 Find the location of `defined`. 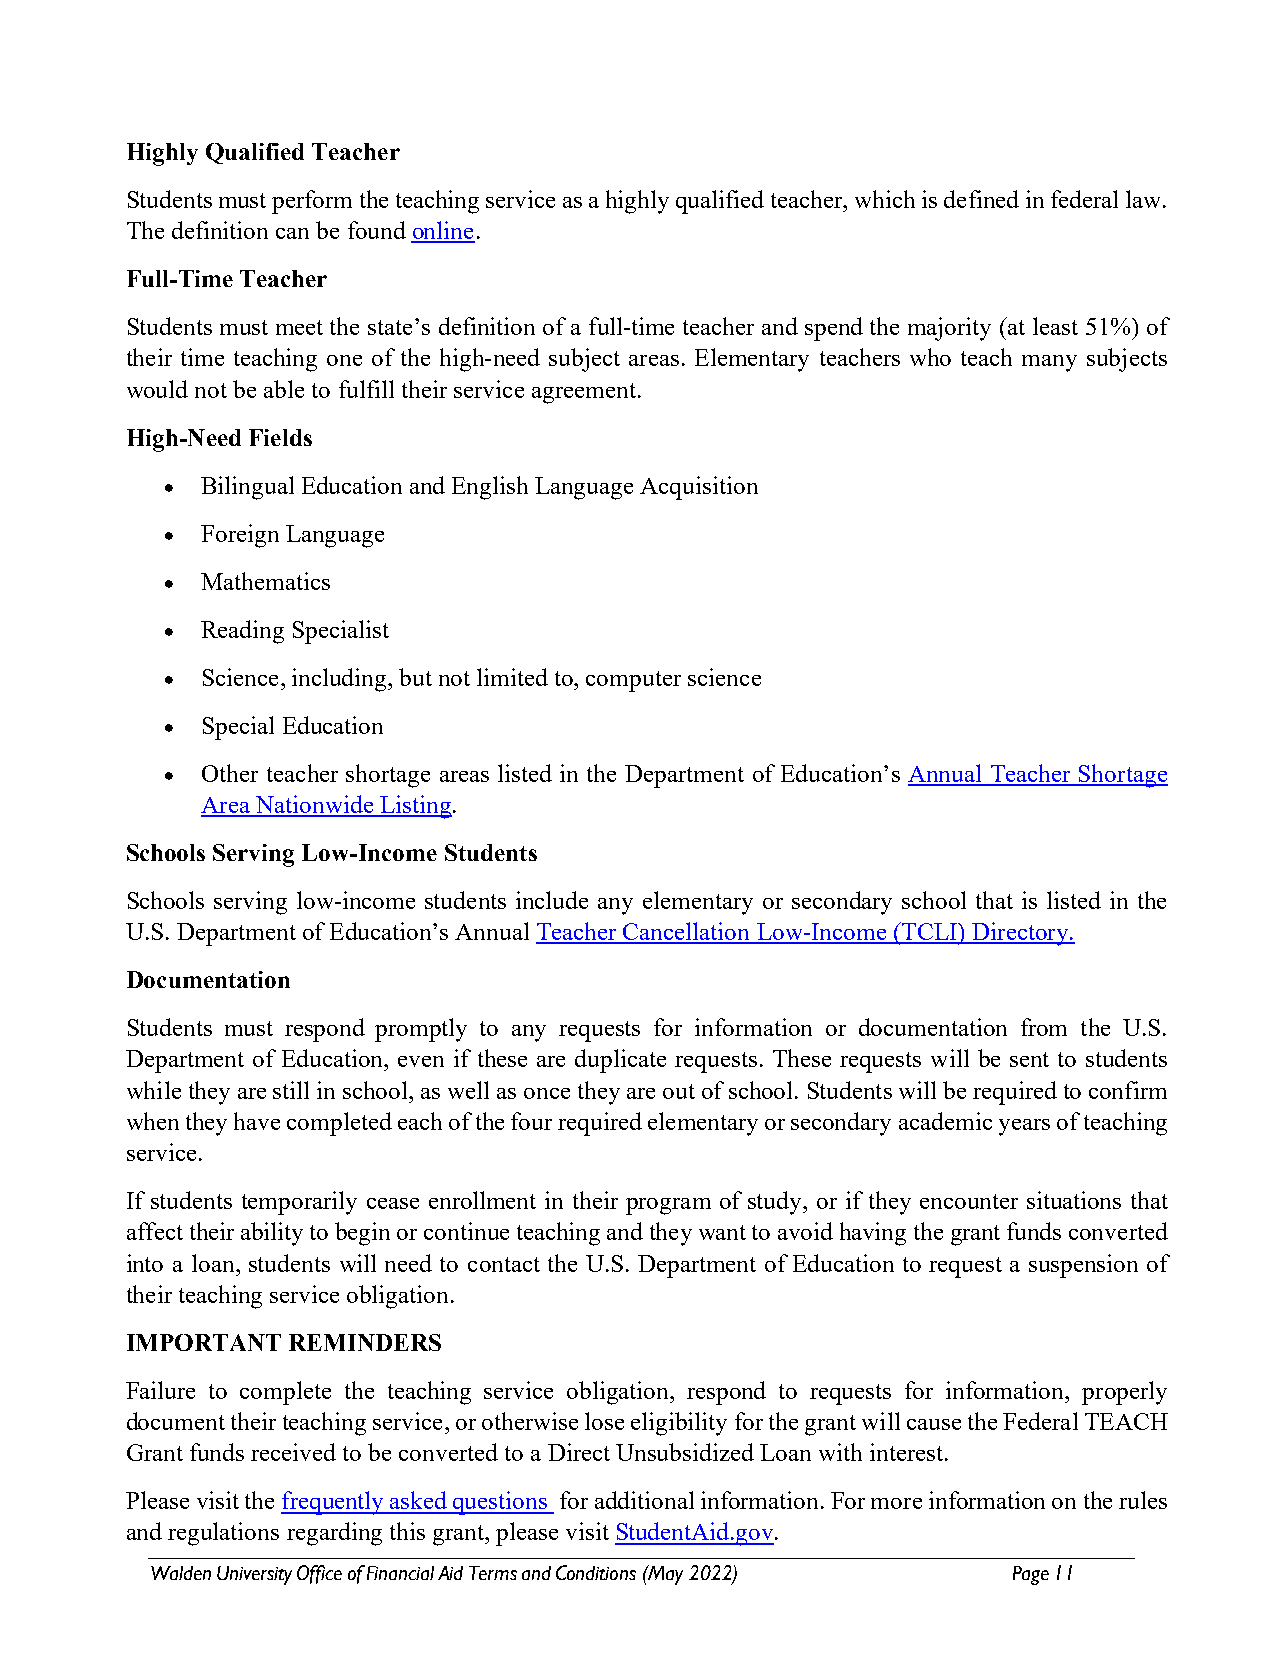

defined is located at coordinates (981, 199).
